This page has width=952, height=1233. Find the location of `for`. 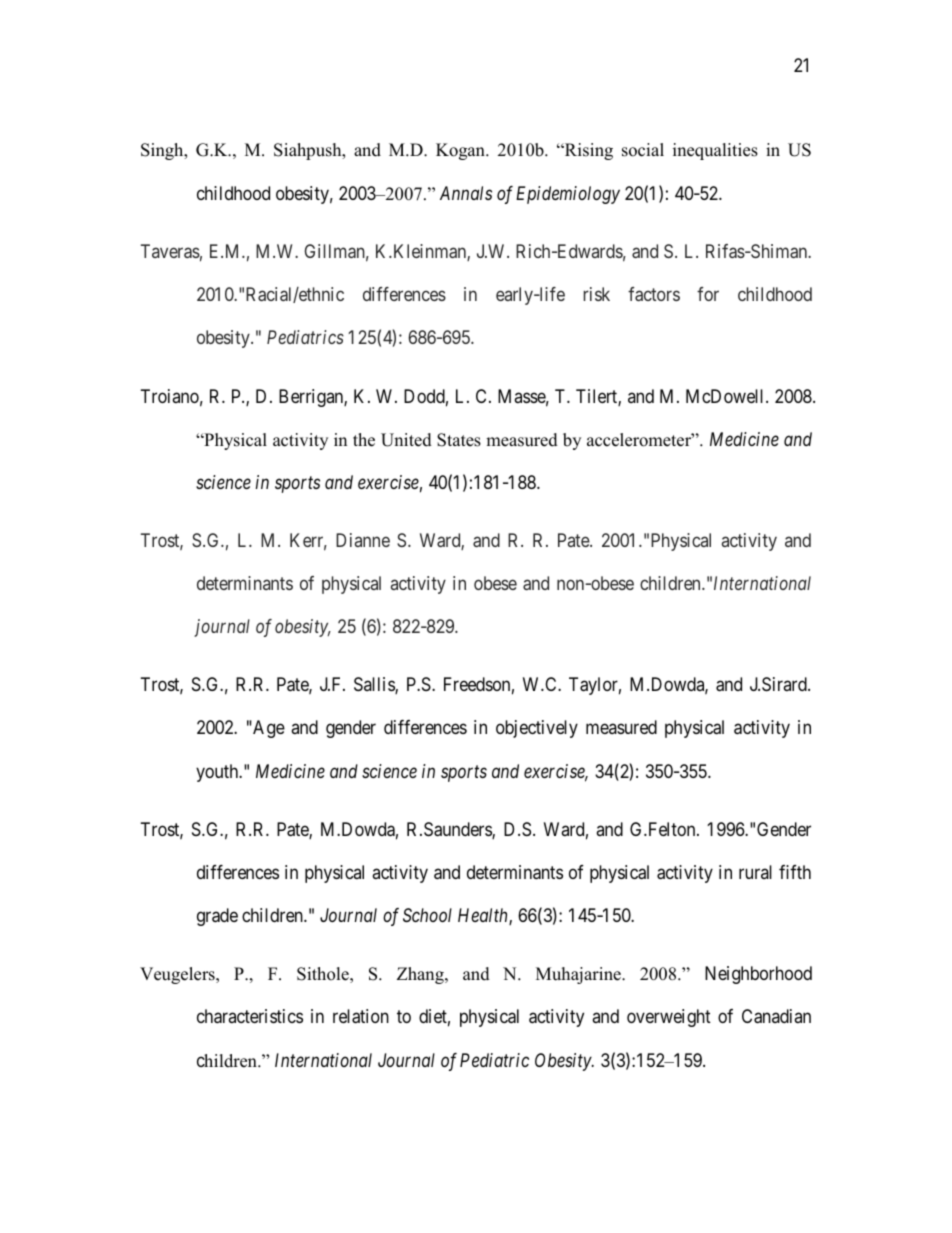

for is located at coordinates (708, 294).
